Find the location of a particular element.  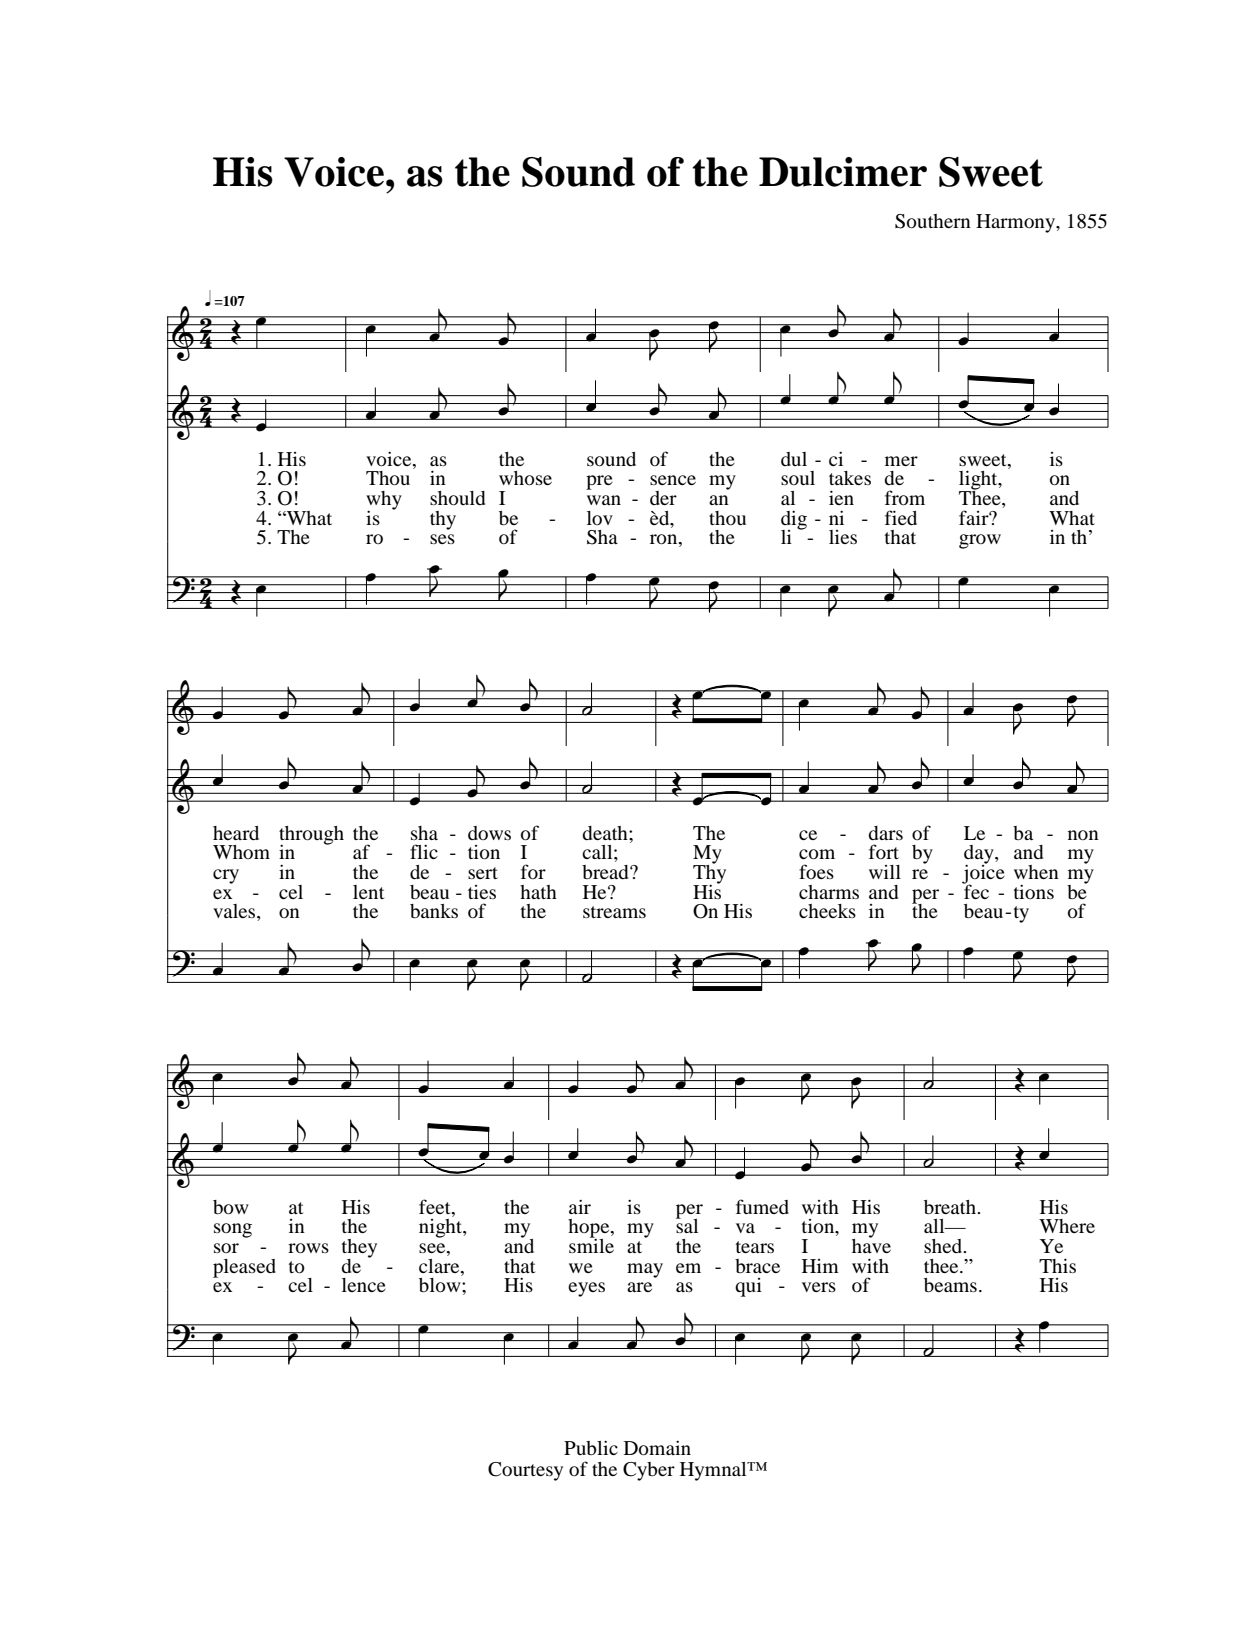

through is located at coordinates (311, 836).
